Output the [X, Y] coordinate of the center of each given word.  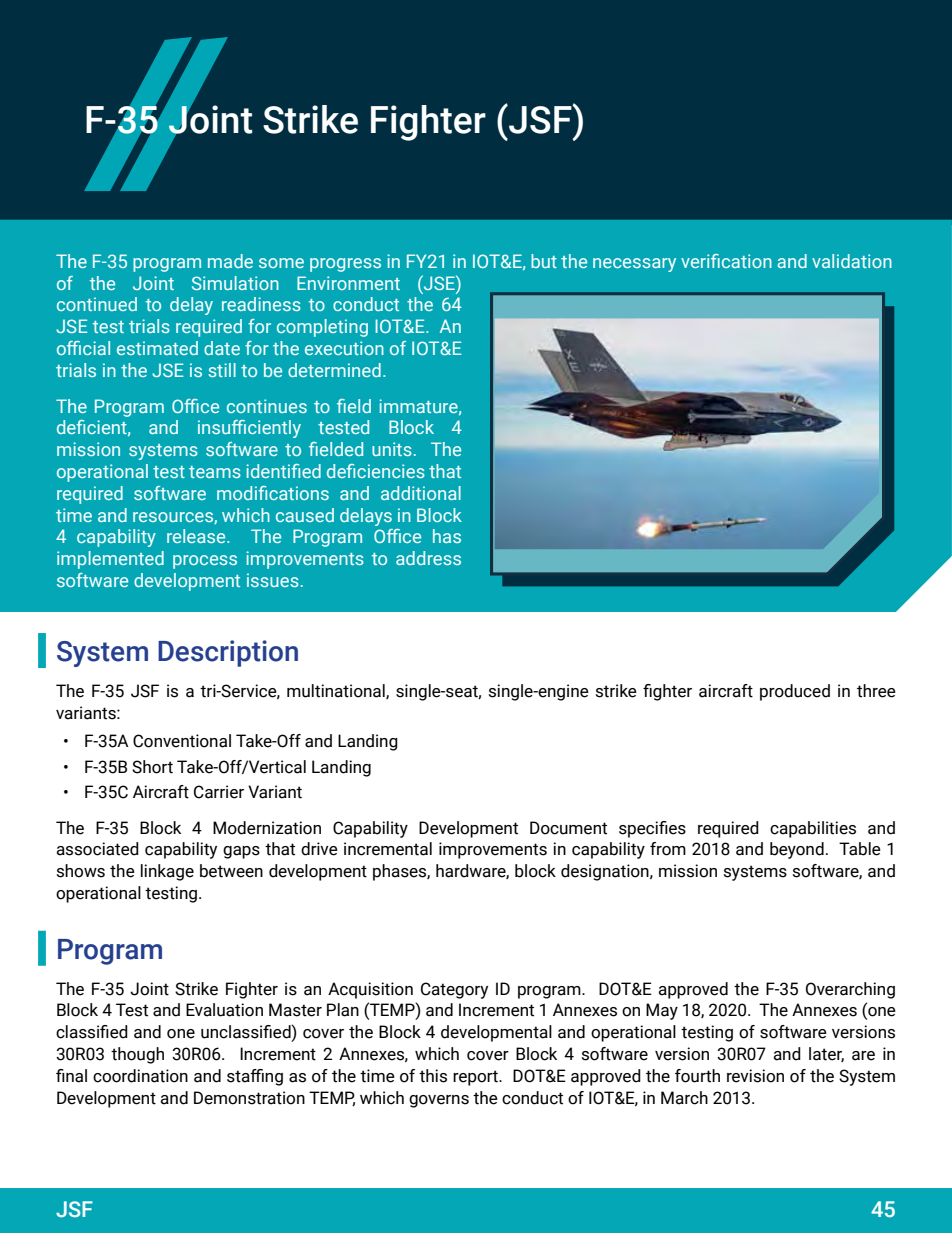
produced [795, 692]
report [476, 1078]
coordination [140, 1076]
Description [228, 653]
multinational [337, 691]
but [544, 261]
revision [755, 1076]
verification [726, 261]
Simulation [235, 283]
